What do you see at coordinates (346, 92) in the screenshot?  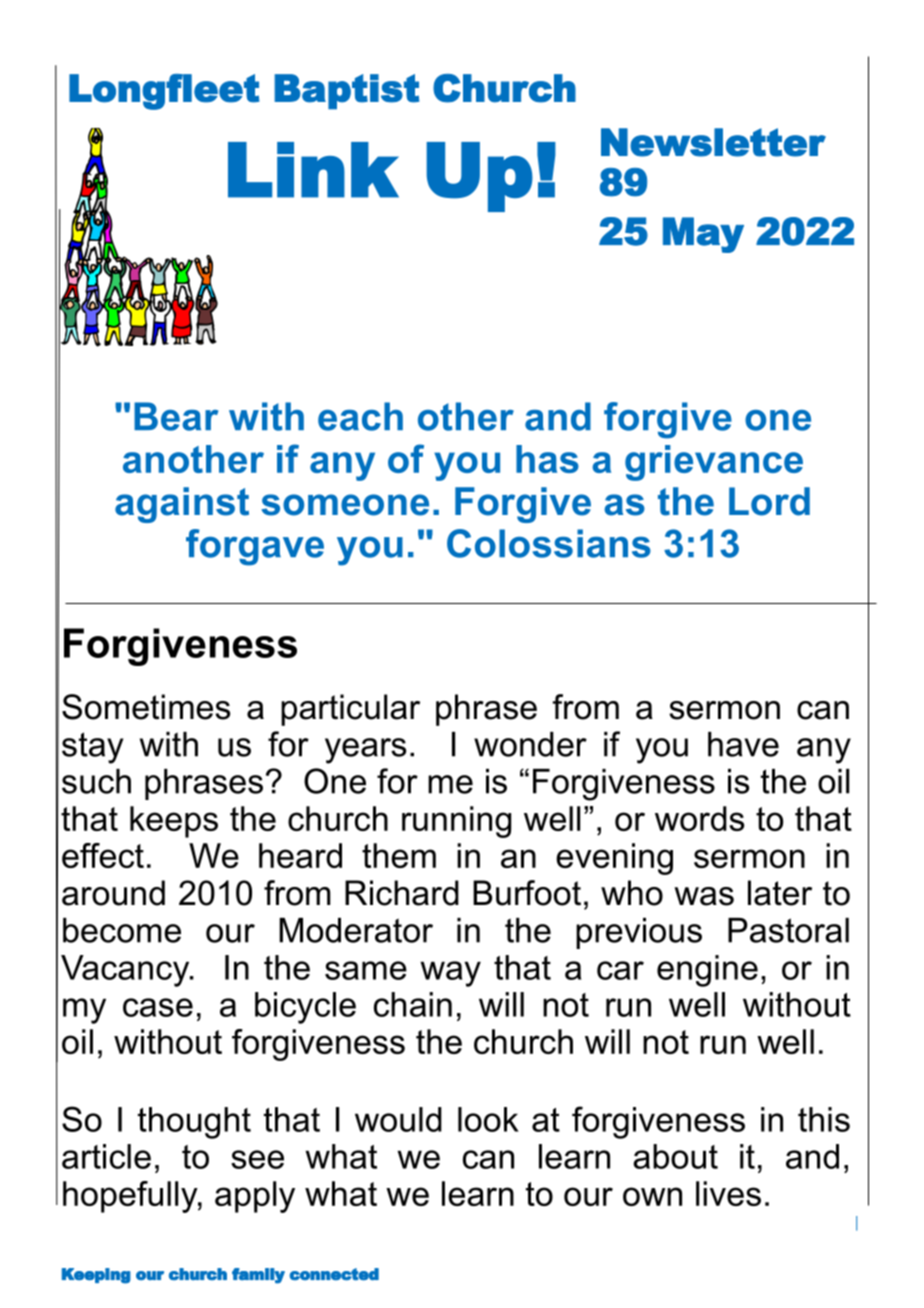 I see `Baptist` at bounding box center [346, 92].
